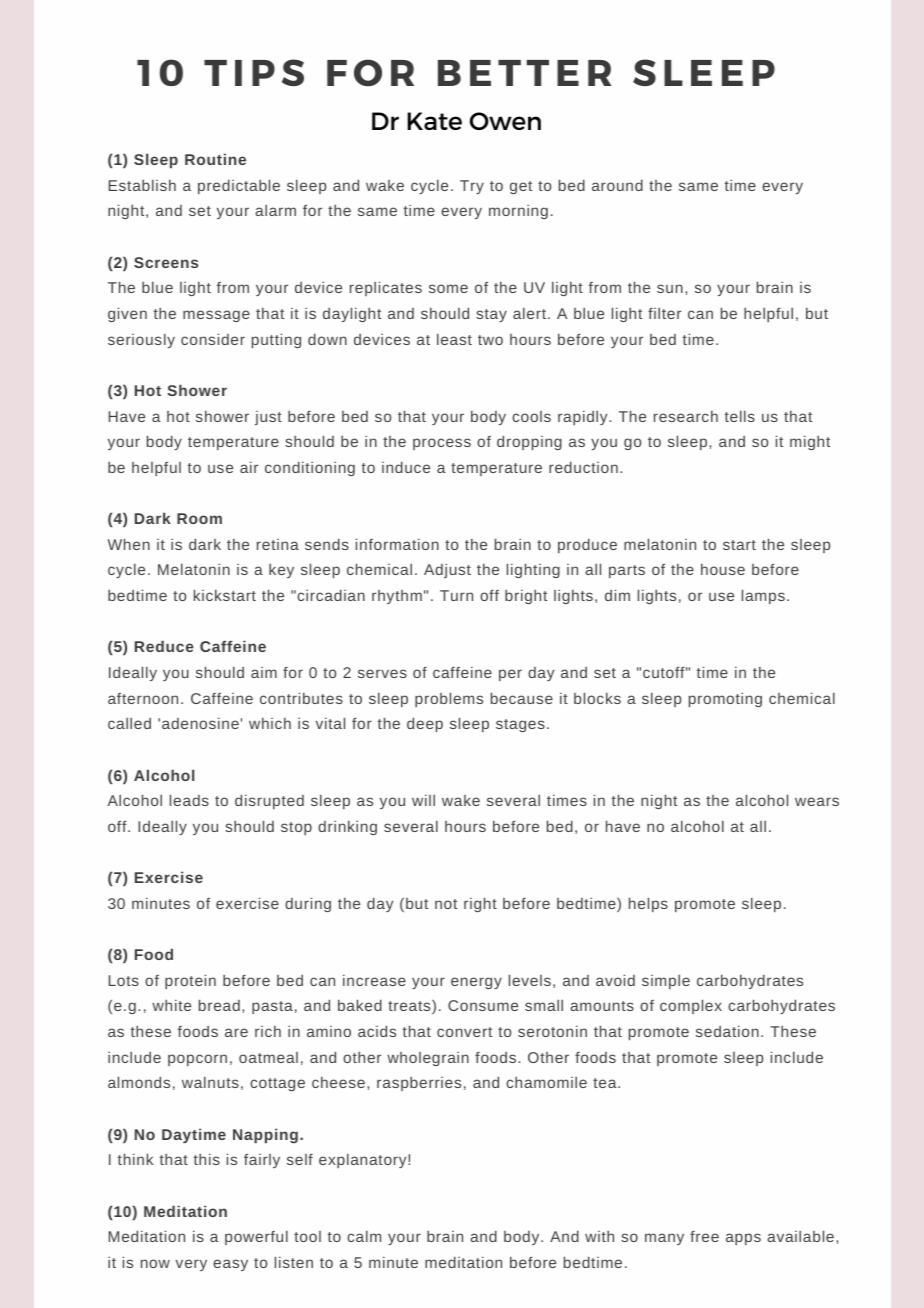 The height and width of the screenshot is (1308, 924). I want to click on tells, so click(740, 416).
